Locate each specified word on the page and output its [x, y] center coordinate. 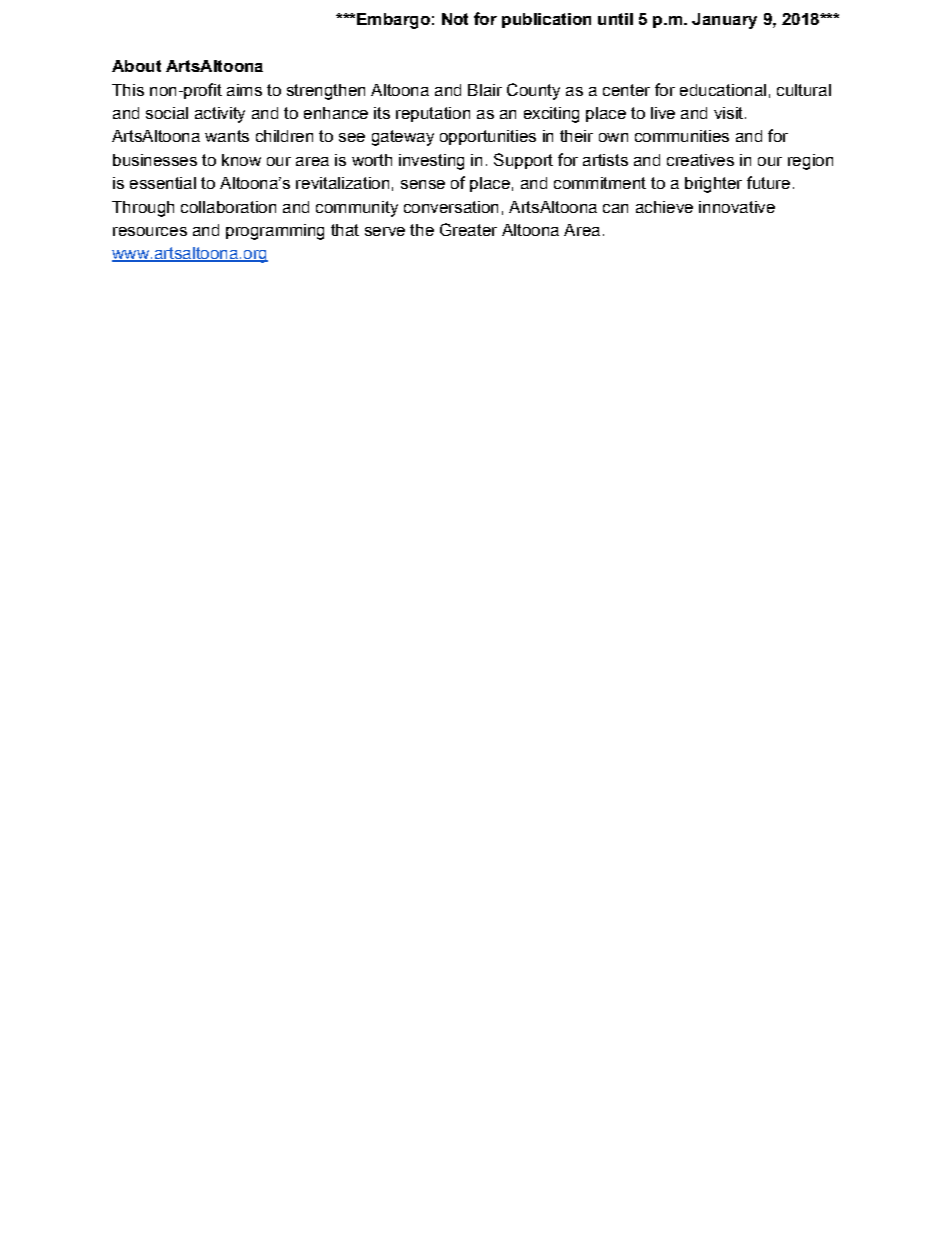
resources [150, 231]
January [724, 21]
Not [455, 19]
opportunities [488, 137]
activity [220, 115]
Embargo [393, 21]
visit [728, 113]
